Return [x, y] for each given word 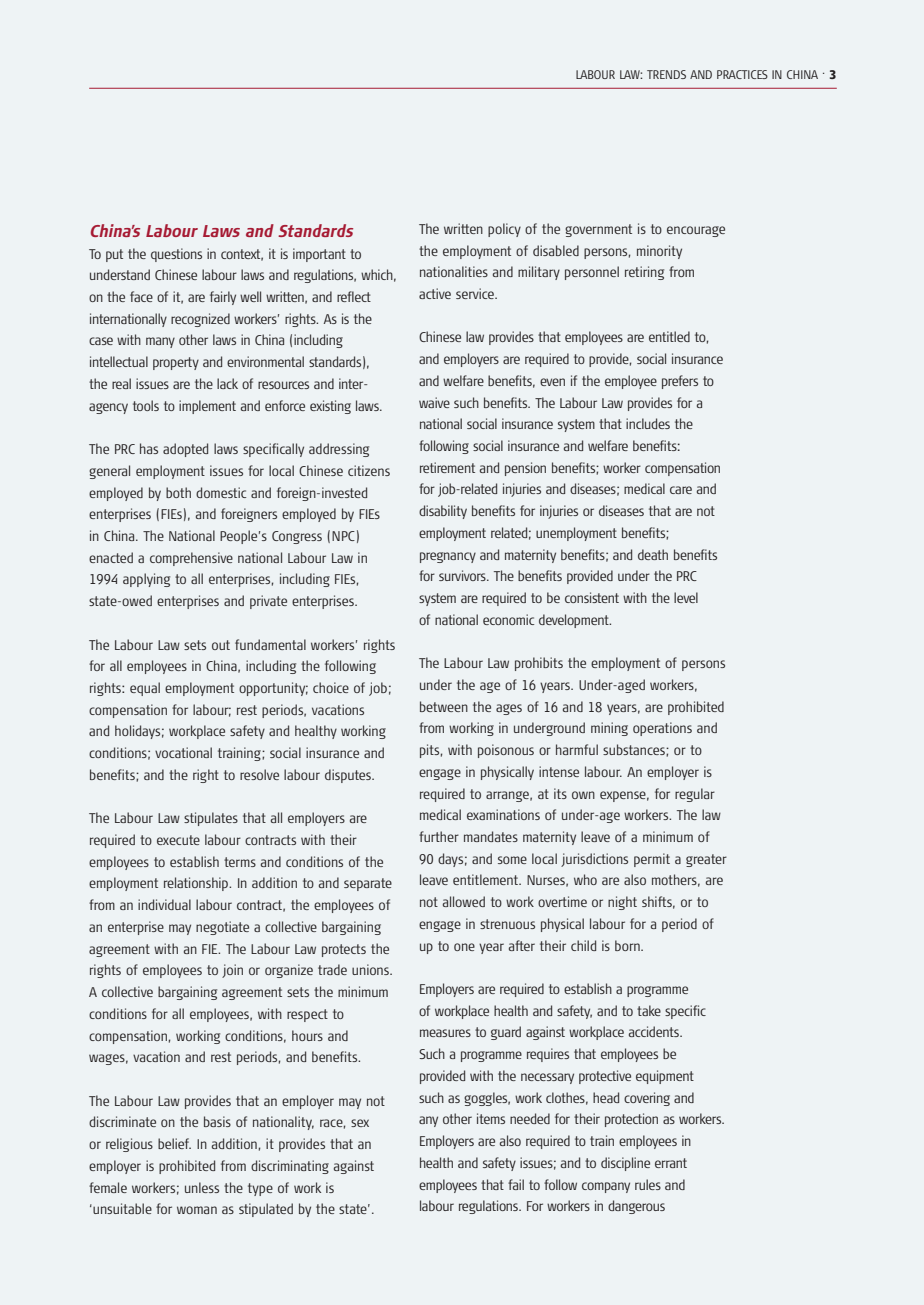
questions [176, 255]
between [444, 706]
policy [504, 230]
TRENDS [666, 74]
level [686, 597]
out [221, 645]
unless [202, 1187]
